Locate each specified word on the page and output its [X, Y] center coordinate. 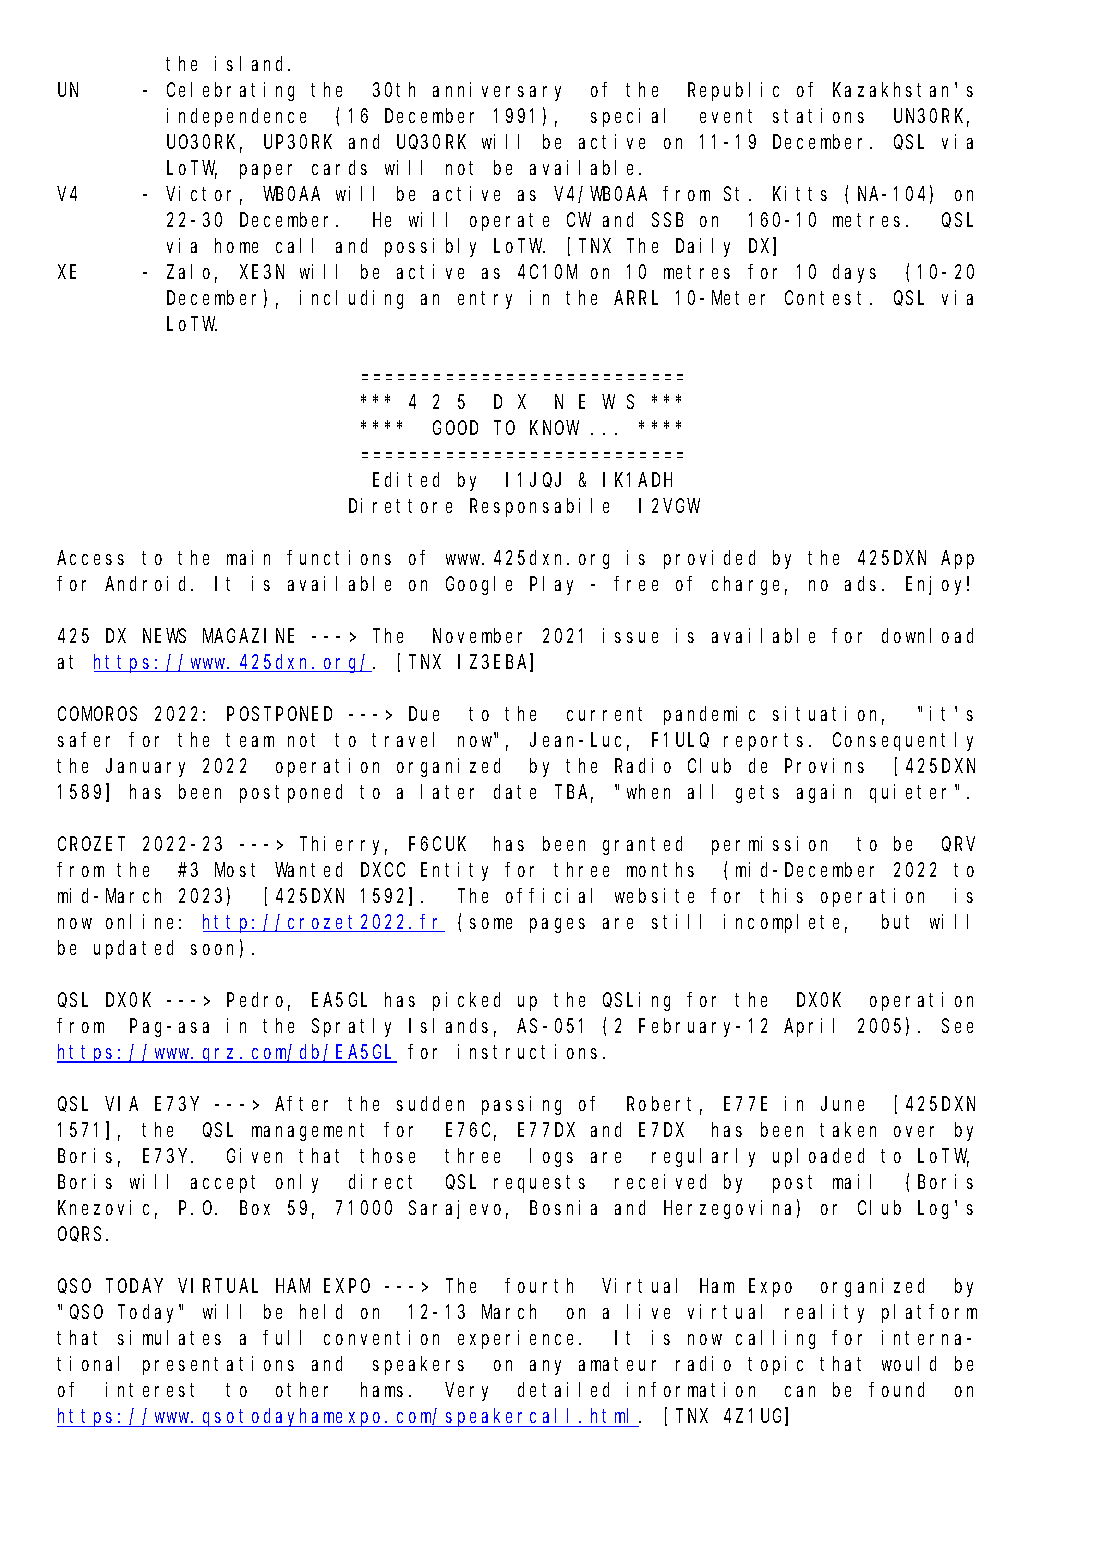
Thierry [343, 845]
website [654, 895]
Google [479, 585]
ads [860, 583]
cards [339, 167]
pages [557, 925]
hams [382, 1389]
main [248, 557]
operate [509, 222]
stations [818, 115]
